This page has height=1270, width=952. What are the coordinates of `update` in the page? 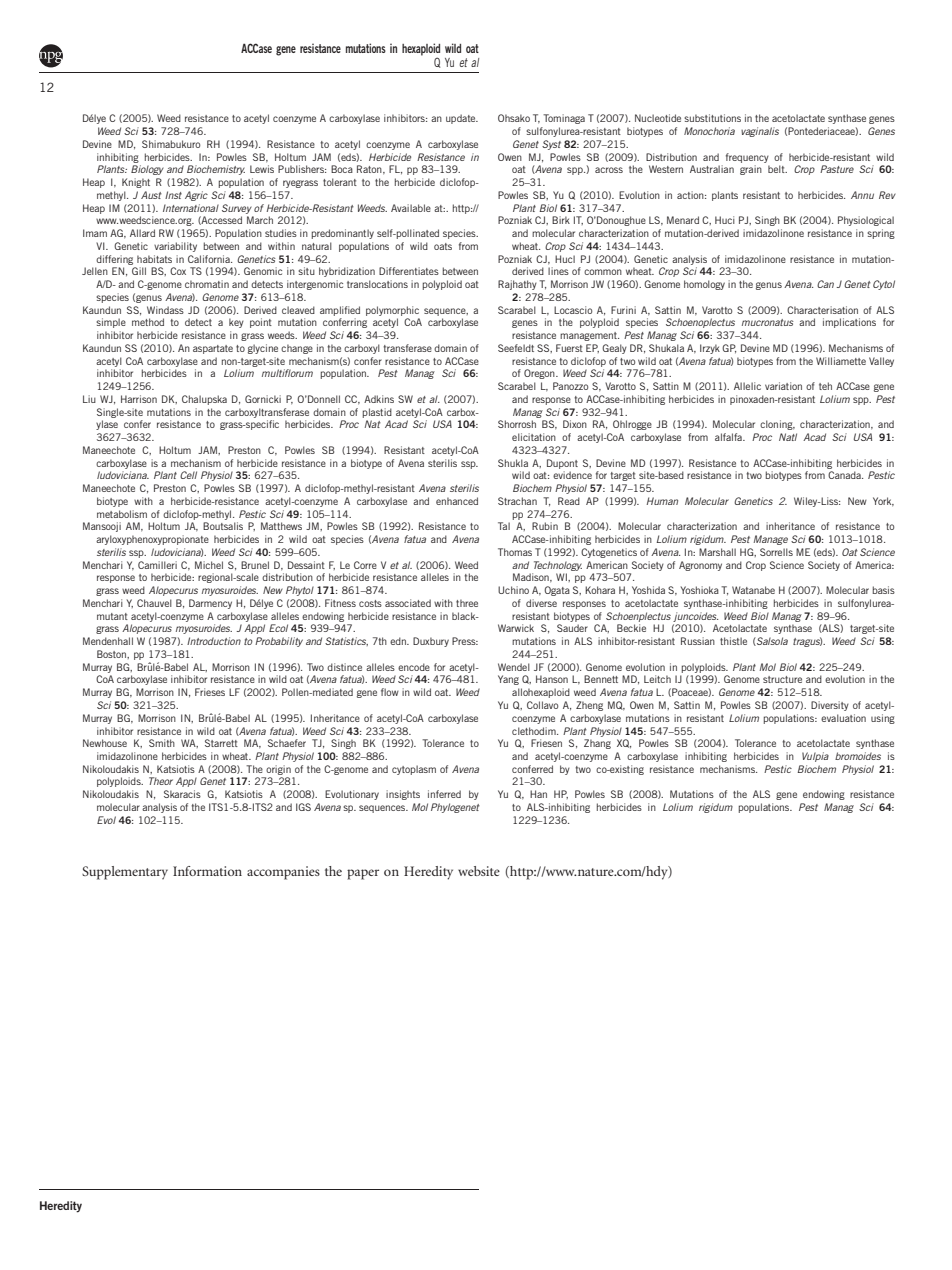 It's located at (462, 119).
